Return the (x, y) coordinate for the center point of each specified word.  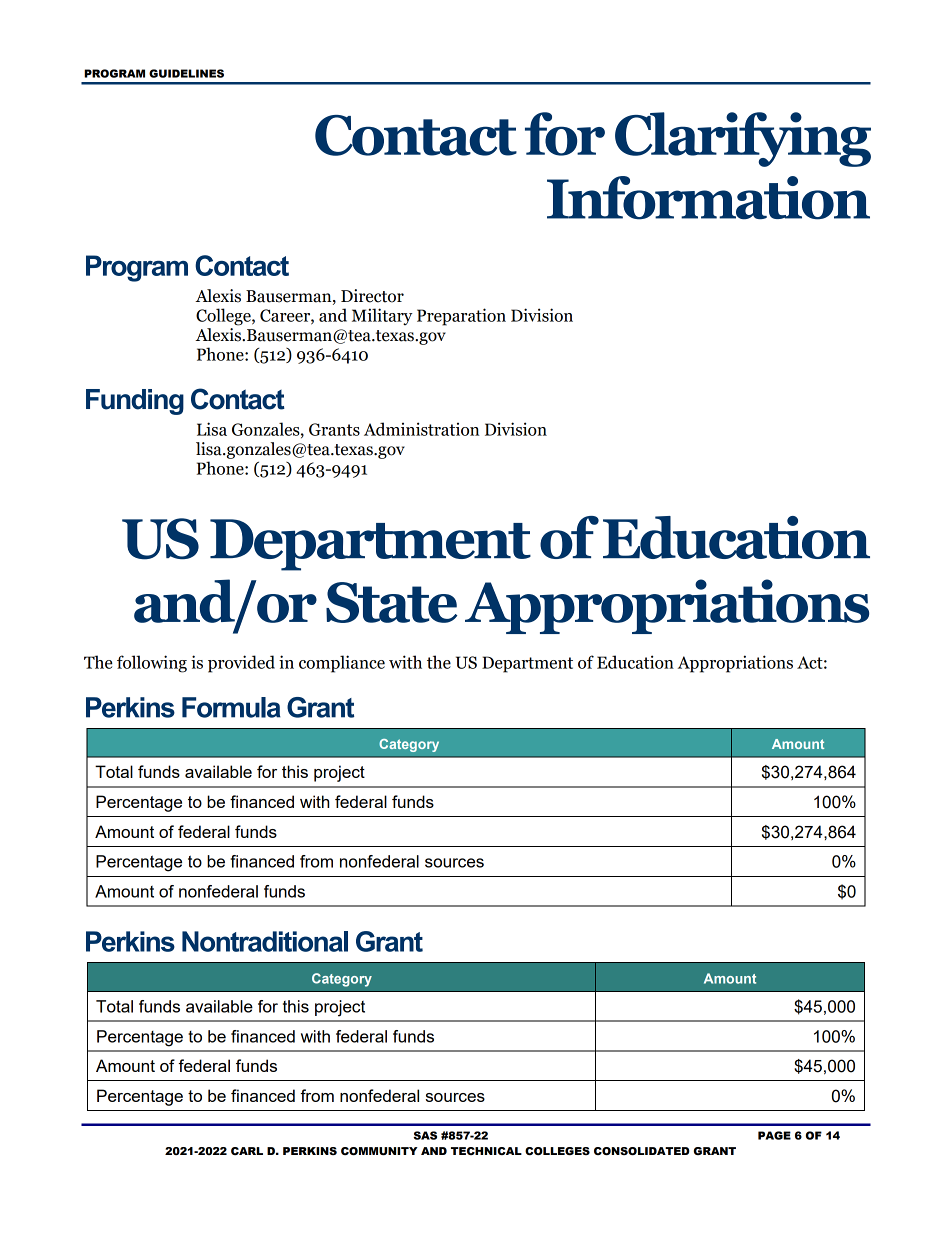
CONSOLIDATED (641, 1151)
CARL (247, 1151)
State (391, 602)
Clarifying (743, 139)
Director (372, 296)
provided (241, 664)
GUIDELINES (186, 73)
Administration (421, 429)
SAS (425, 1135)
